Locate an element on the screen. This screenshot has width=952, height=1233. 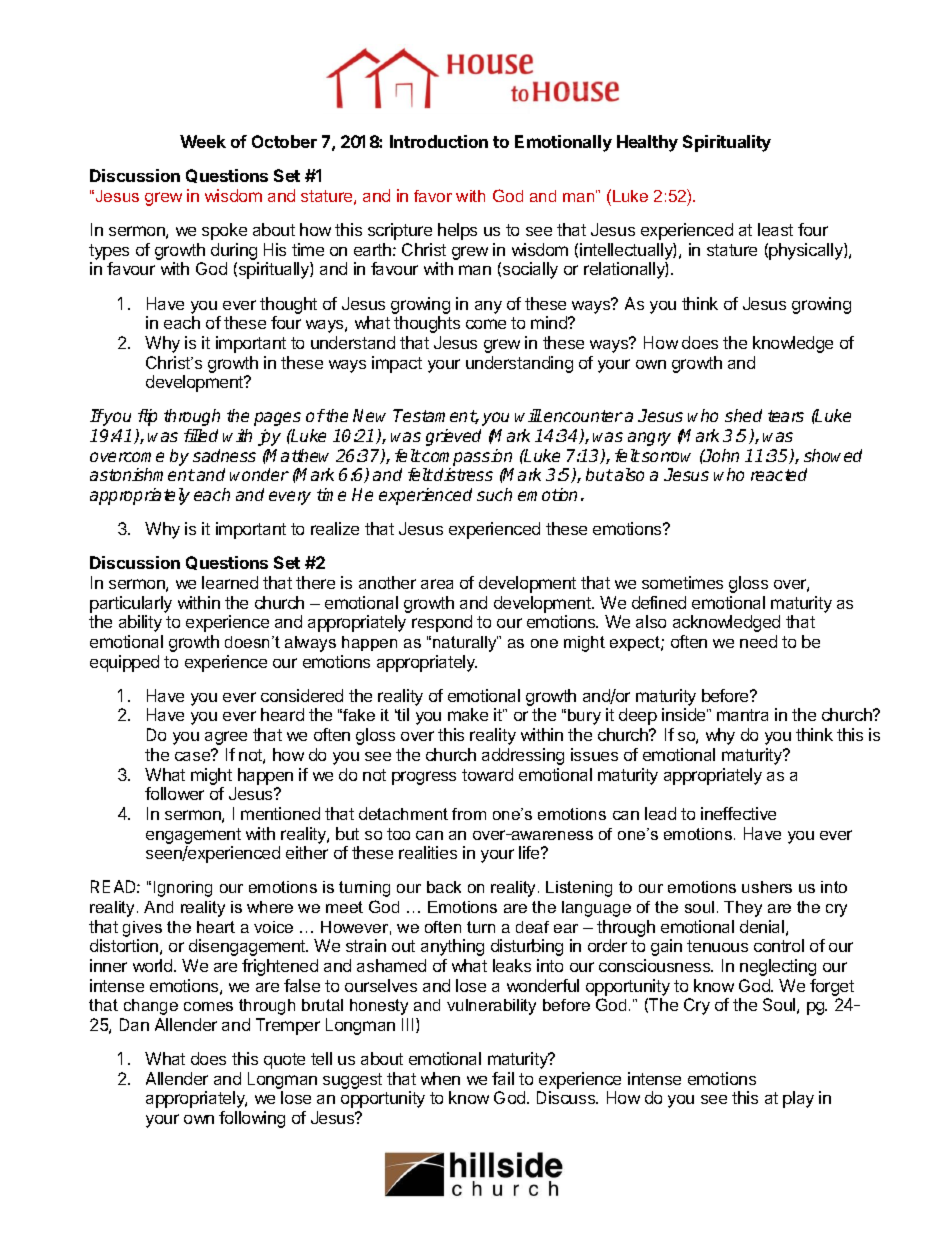
ushers is located at coordinates (767, 887).
